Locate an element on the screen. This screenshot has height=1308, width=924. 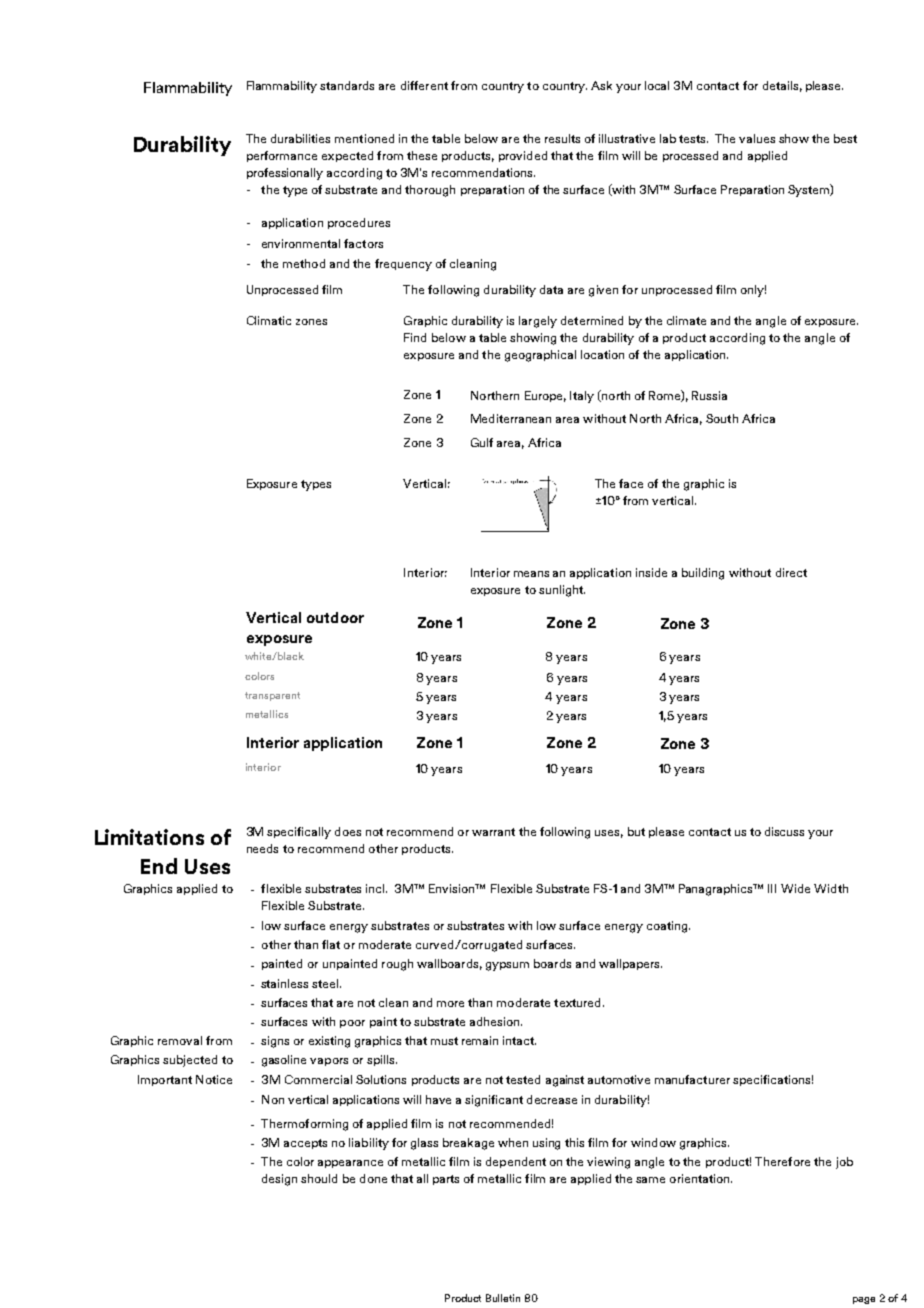
performance is located at coordinates (282, 156).
